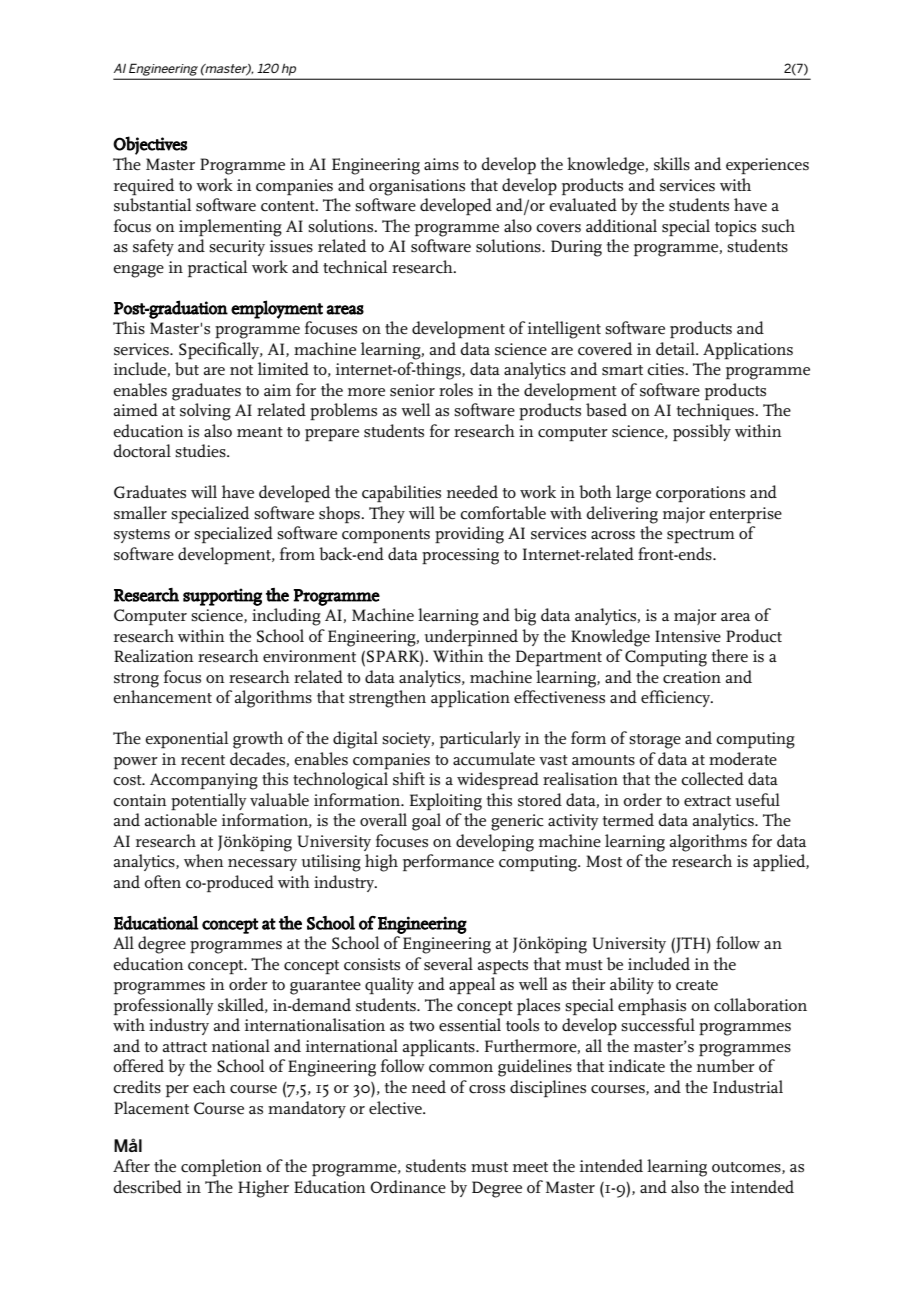 The height and width of the screenshot is (1308, 924). Describe the element at coordinates (672, 164) in the screenshot. I see `skills` at that location.
